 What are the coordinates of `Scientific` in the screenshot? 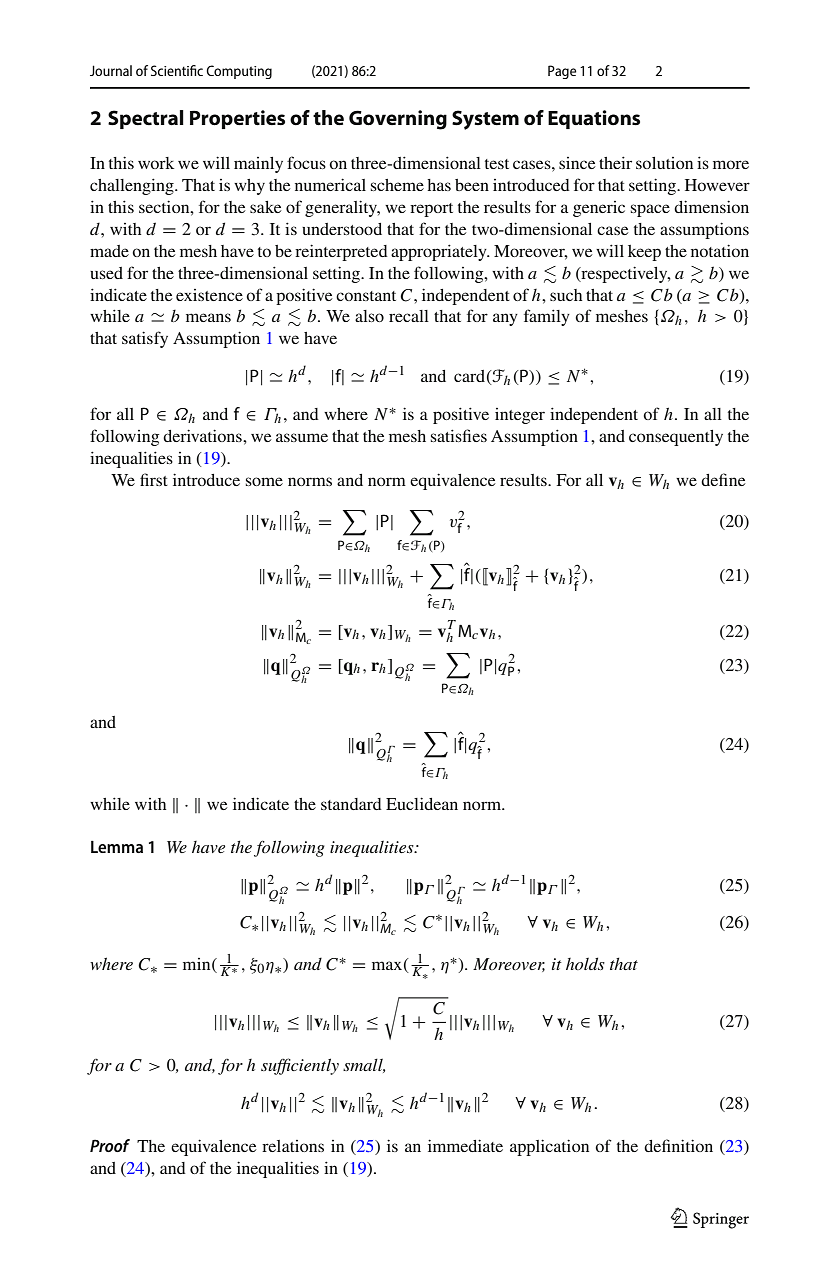 It's located at (177, 70).
